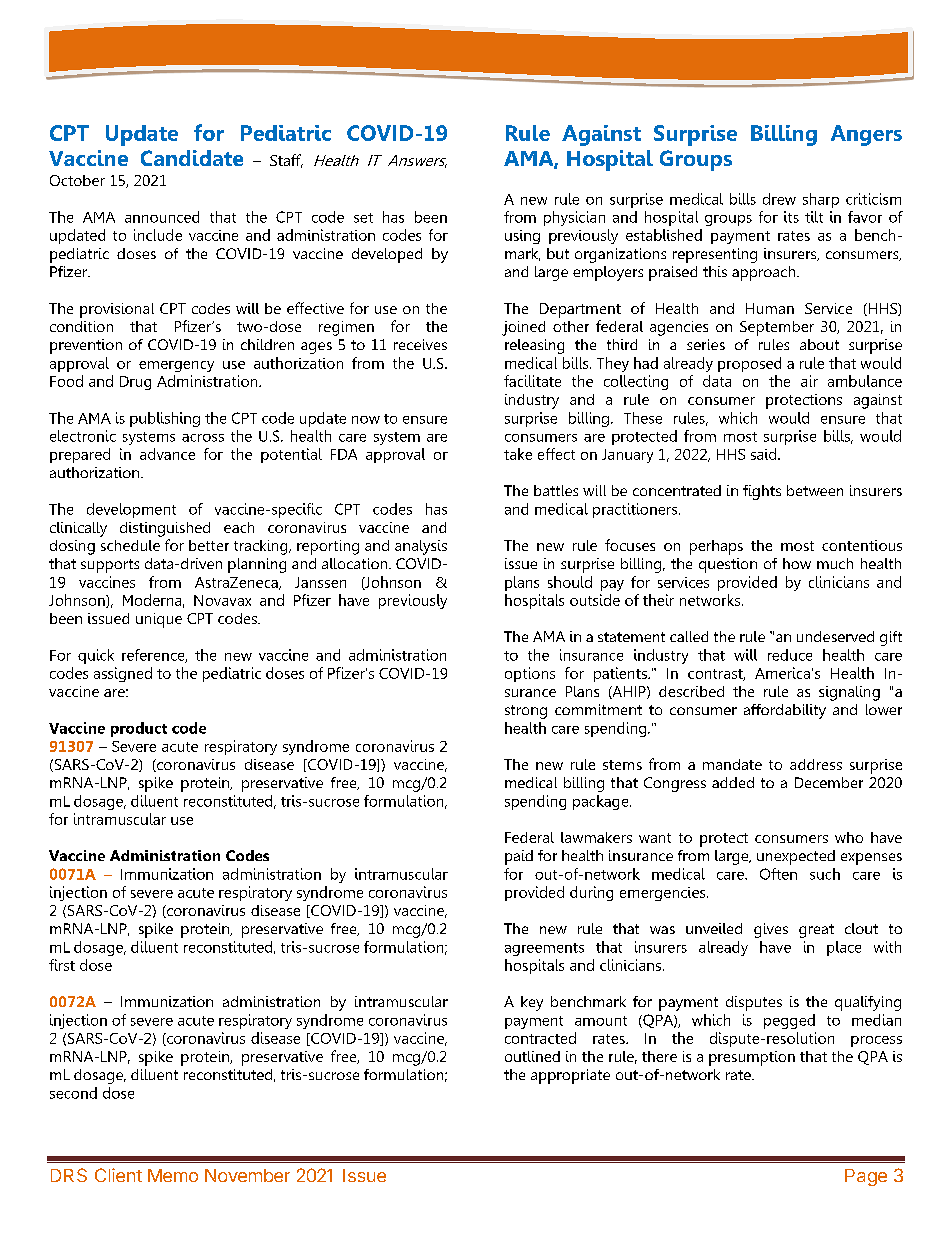  I want to click on assigned, so click(123, 674).
